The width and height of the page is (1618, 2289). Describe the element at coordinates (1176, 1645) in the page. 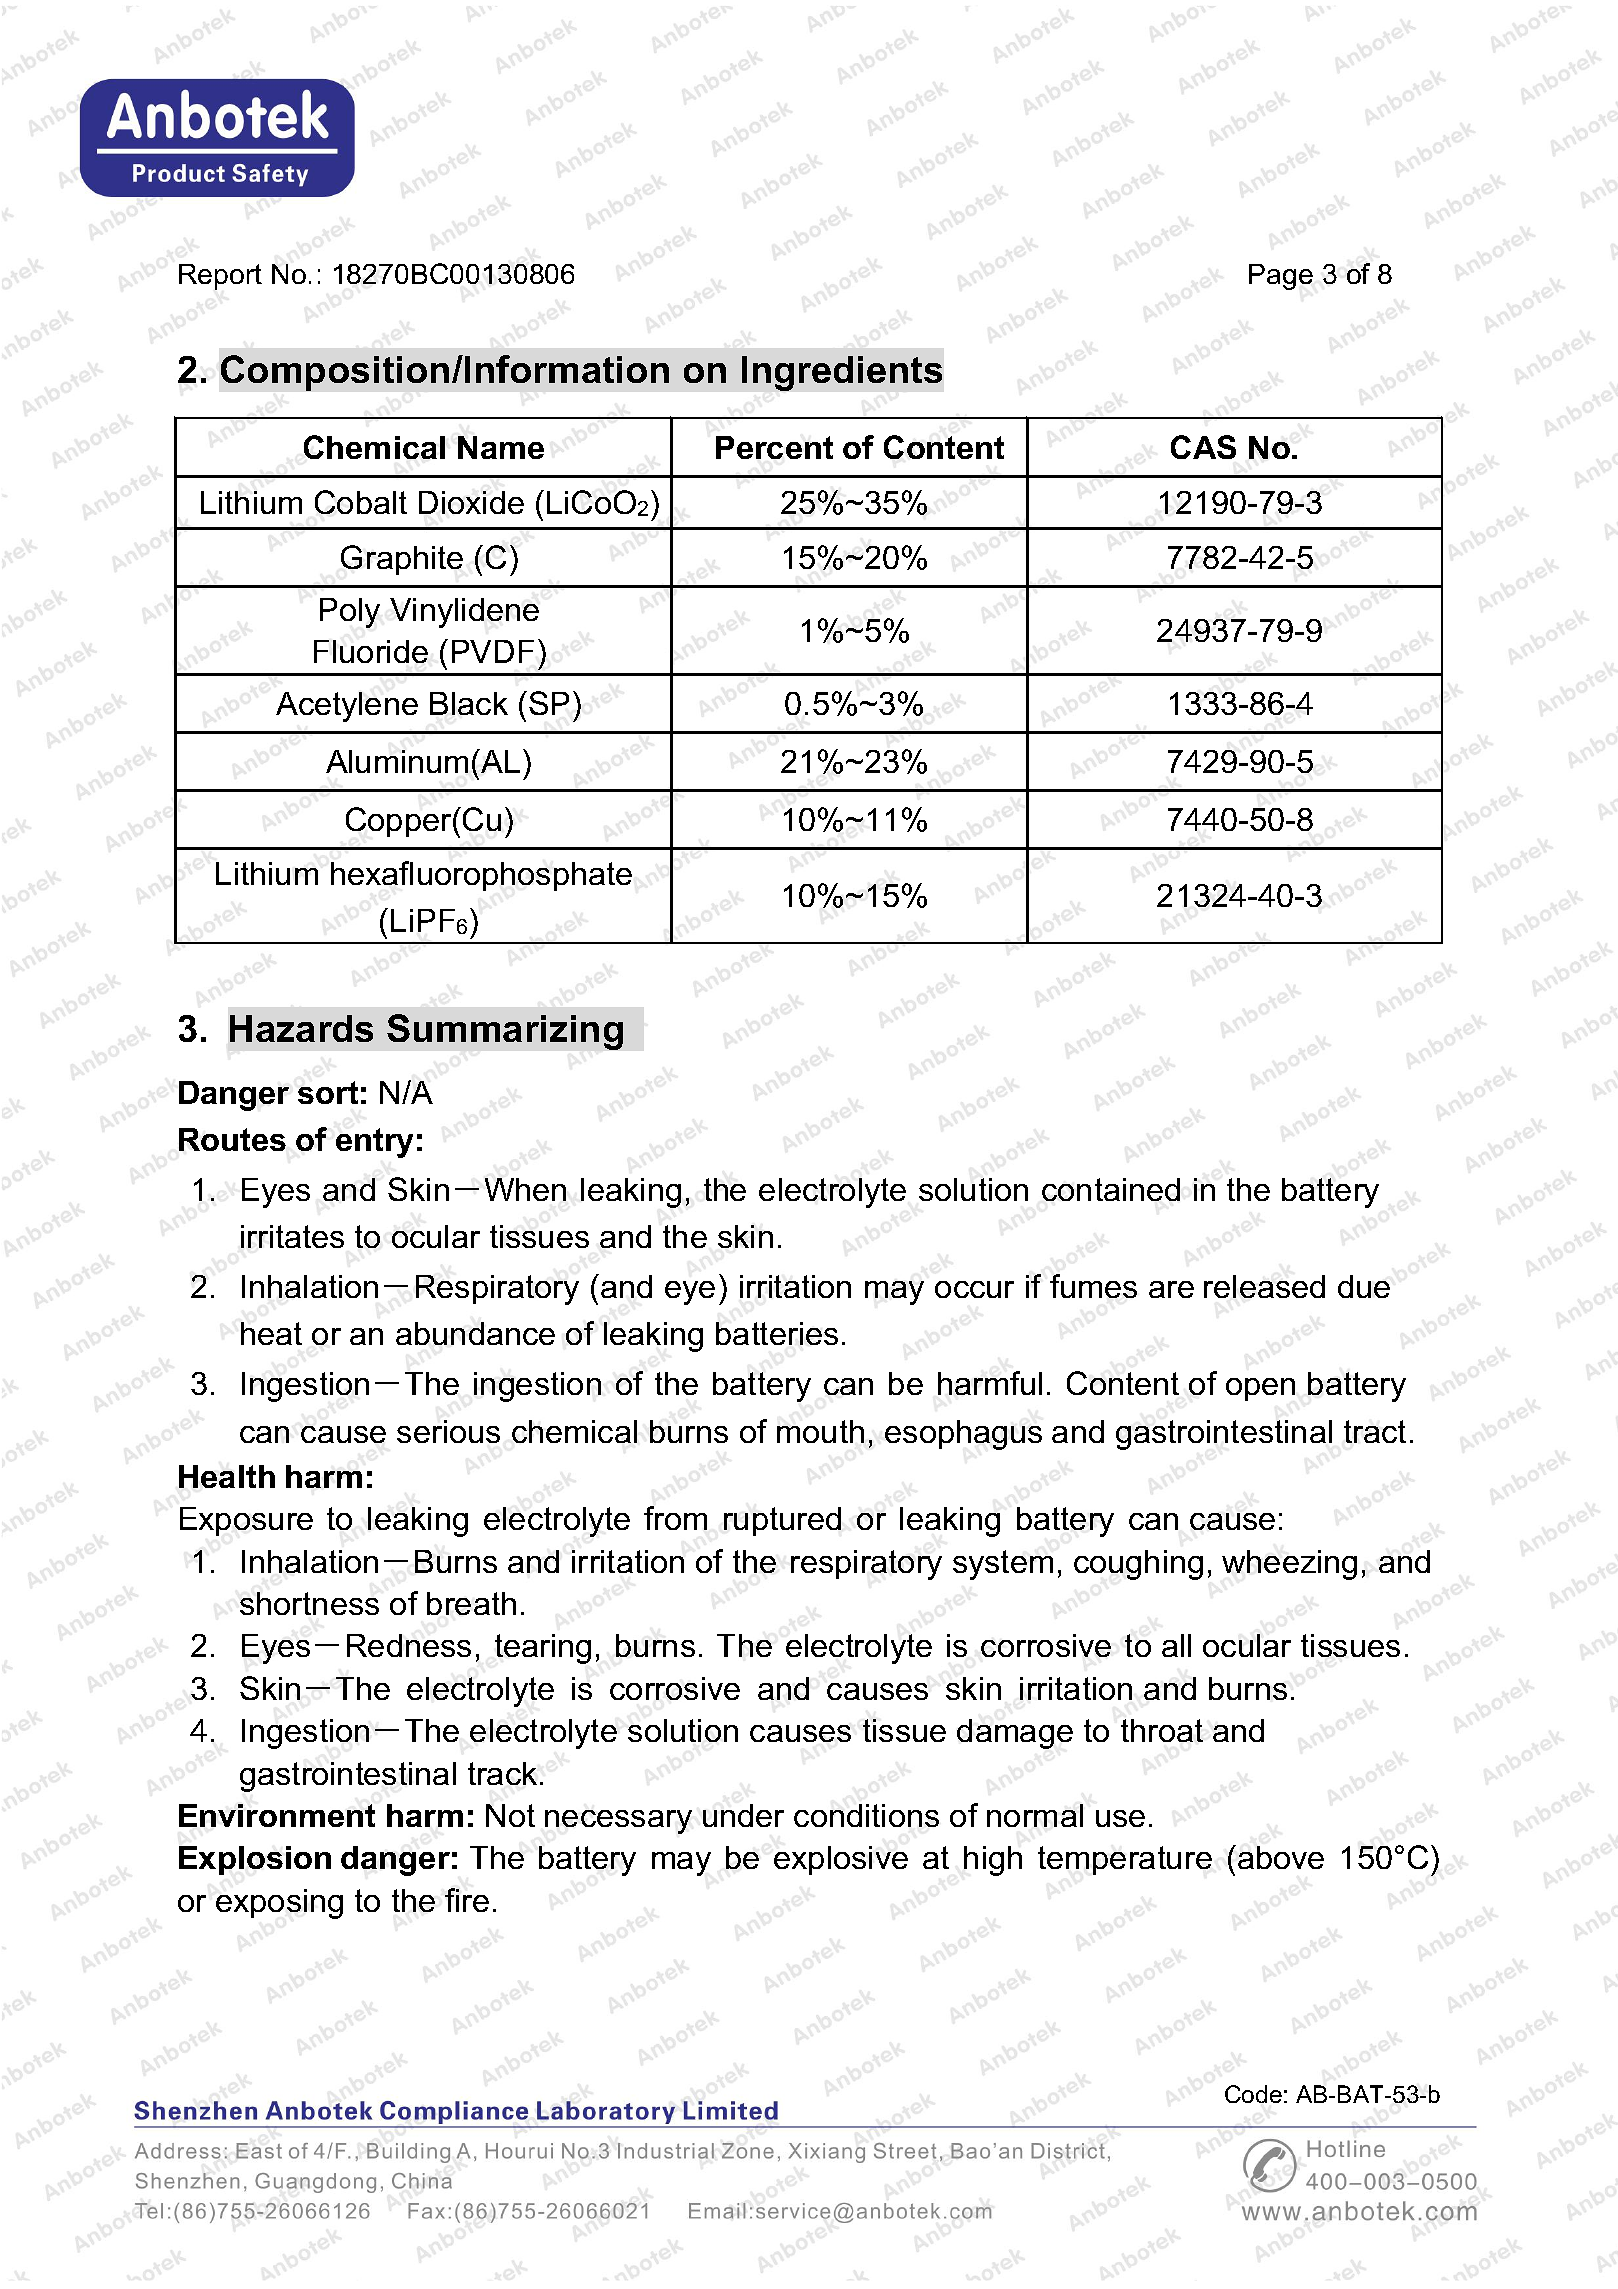

I see `all` at that location.
